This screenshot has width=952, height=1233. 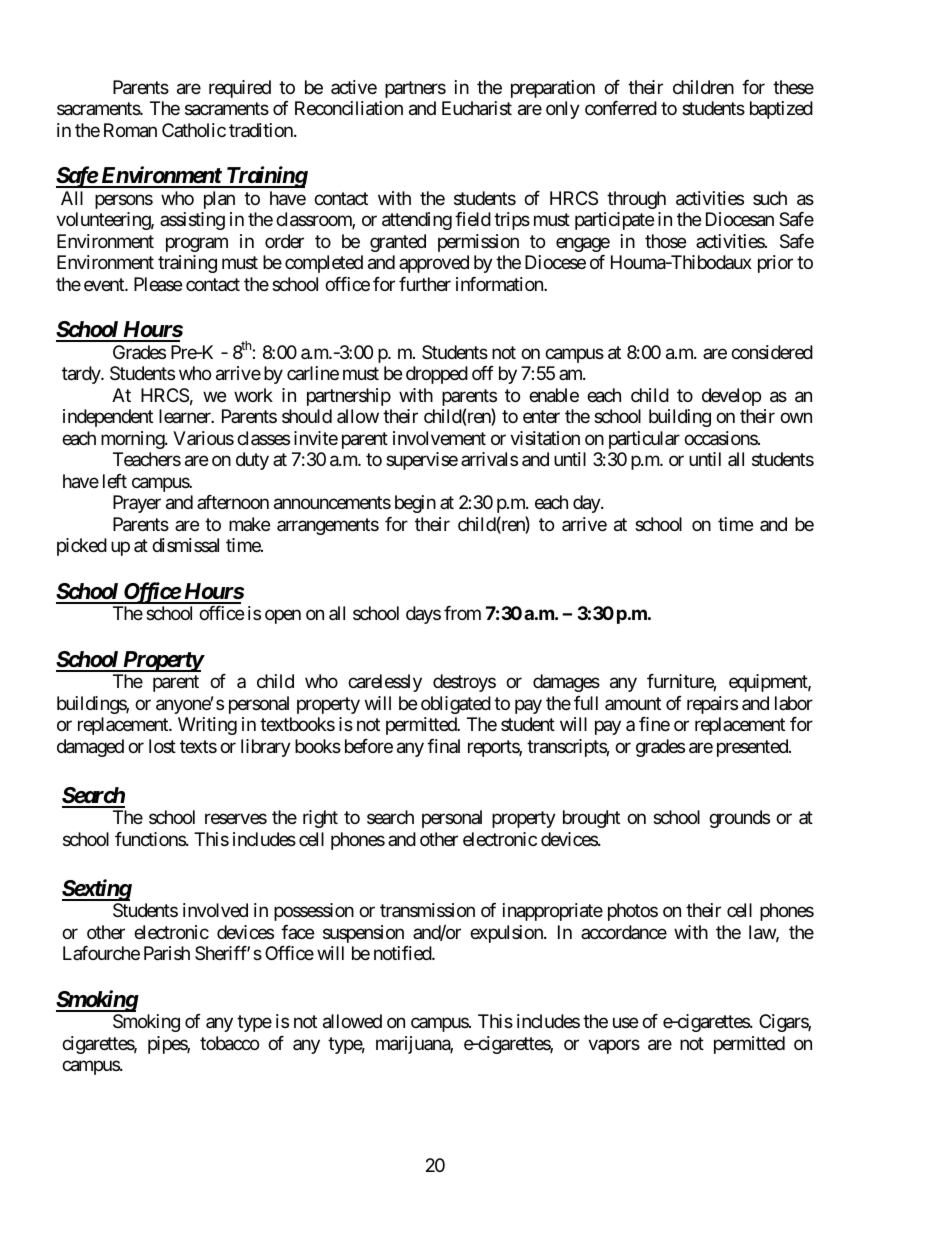 What do you see at coordinates (625, 1023) in the screenshot?
I see `use` at bounding box center [625, 1023].
